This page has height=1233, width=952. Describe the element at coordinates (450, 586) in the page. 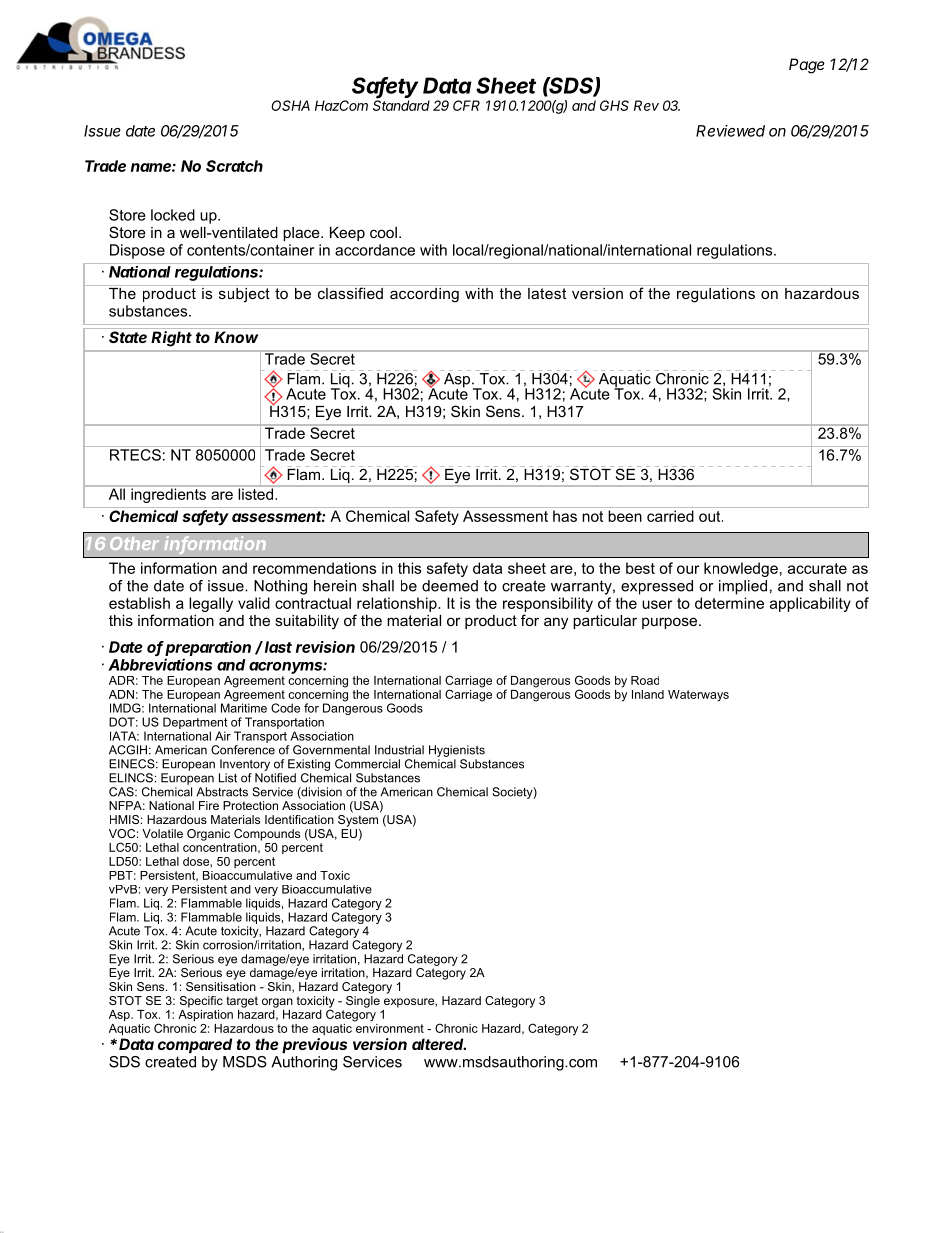

I see `deemed` at that location.
